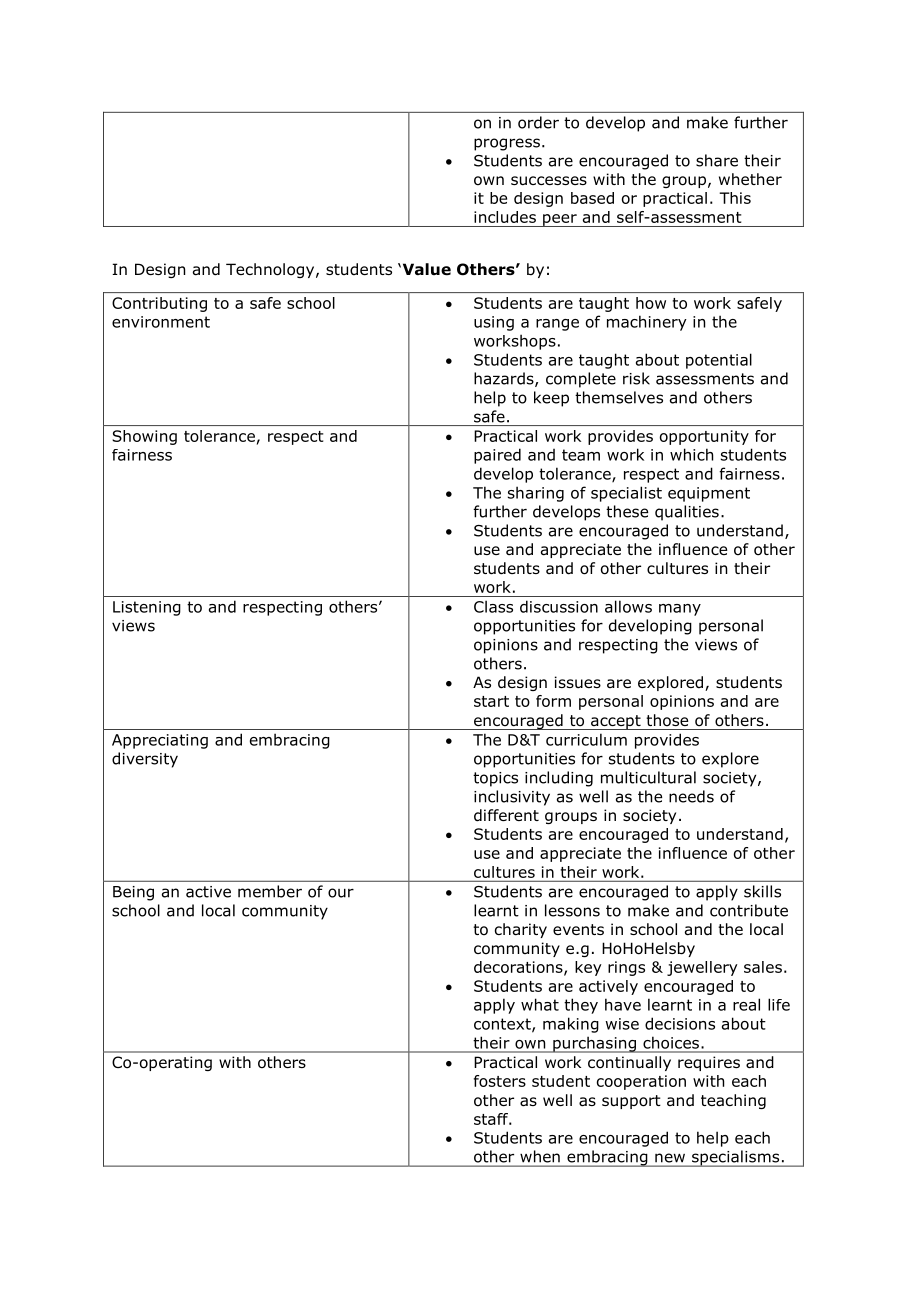 The width and height of the screenshot is (924, 1308). Describe the element at coordinates (680, 610) in the screenshot. I see `many` at that location.
